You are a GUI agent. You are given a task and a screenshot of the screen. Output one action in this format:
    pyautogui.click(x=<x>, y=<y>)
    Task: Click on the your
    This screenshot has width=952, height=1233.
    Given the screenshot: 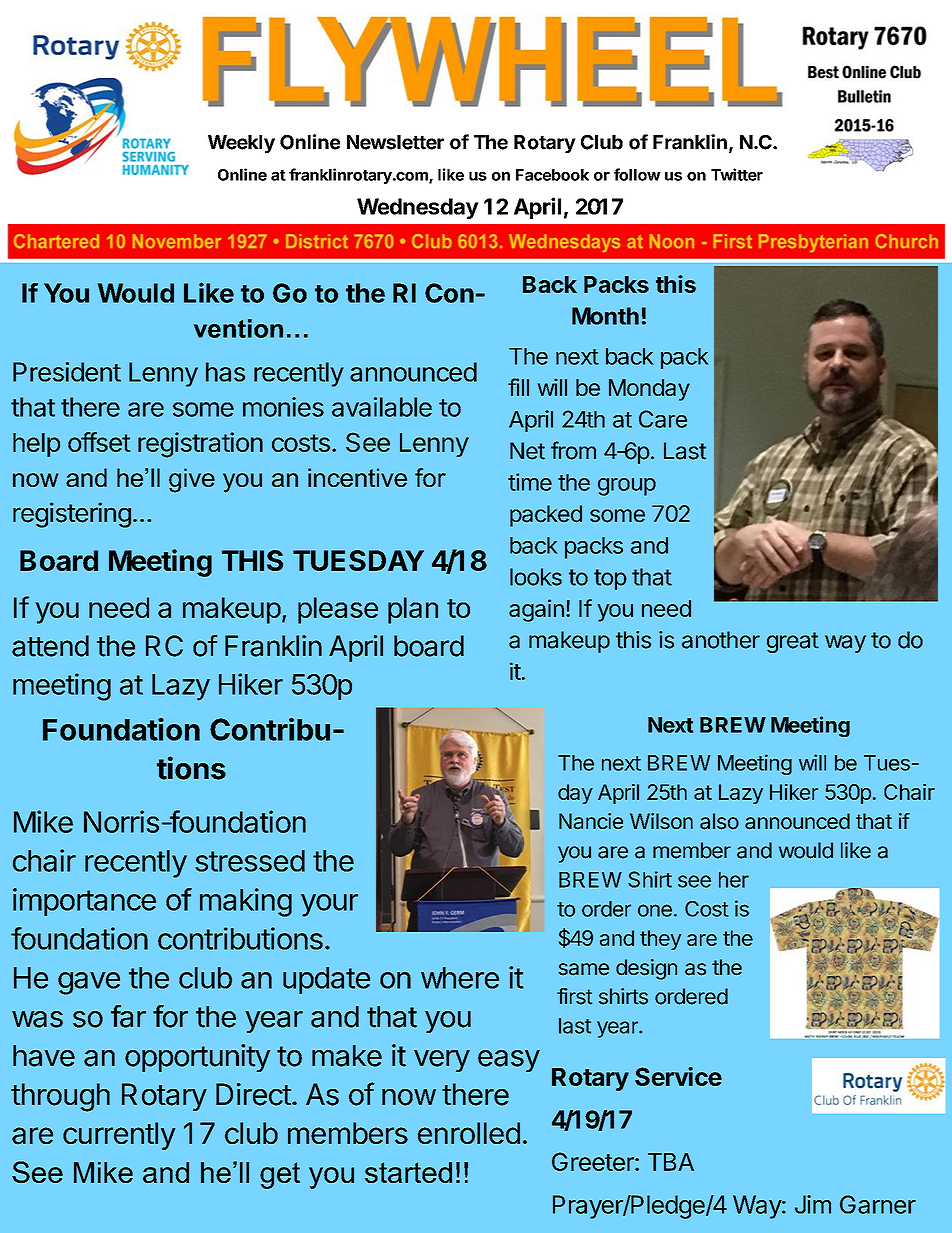 What is the action you would take?
    pyautogui.click(x=329, y=905)
